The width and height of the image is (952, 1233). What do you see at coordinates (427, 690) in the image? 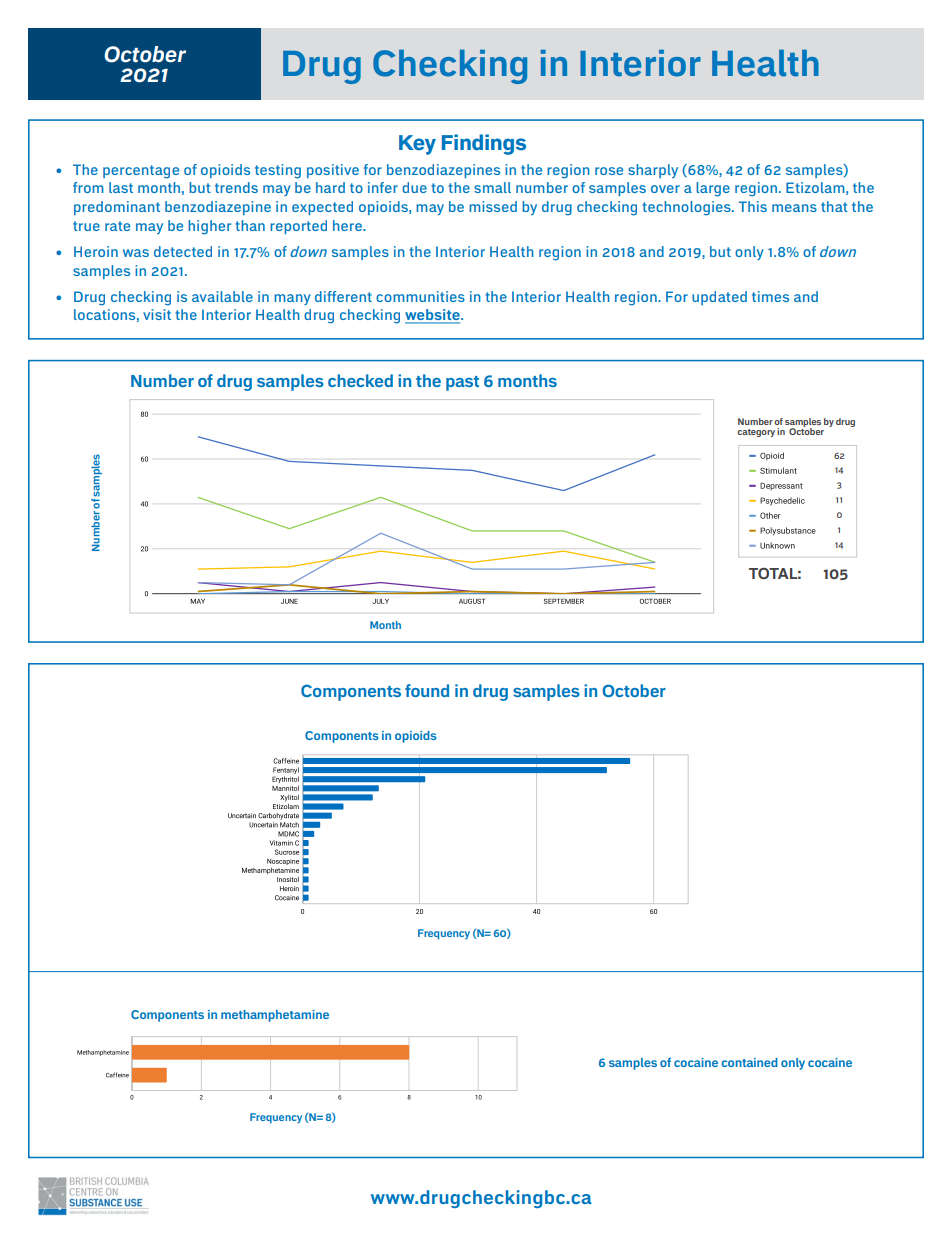
I see `found` at bounding box center [427, 690].
